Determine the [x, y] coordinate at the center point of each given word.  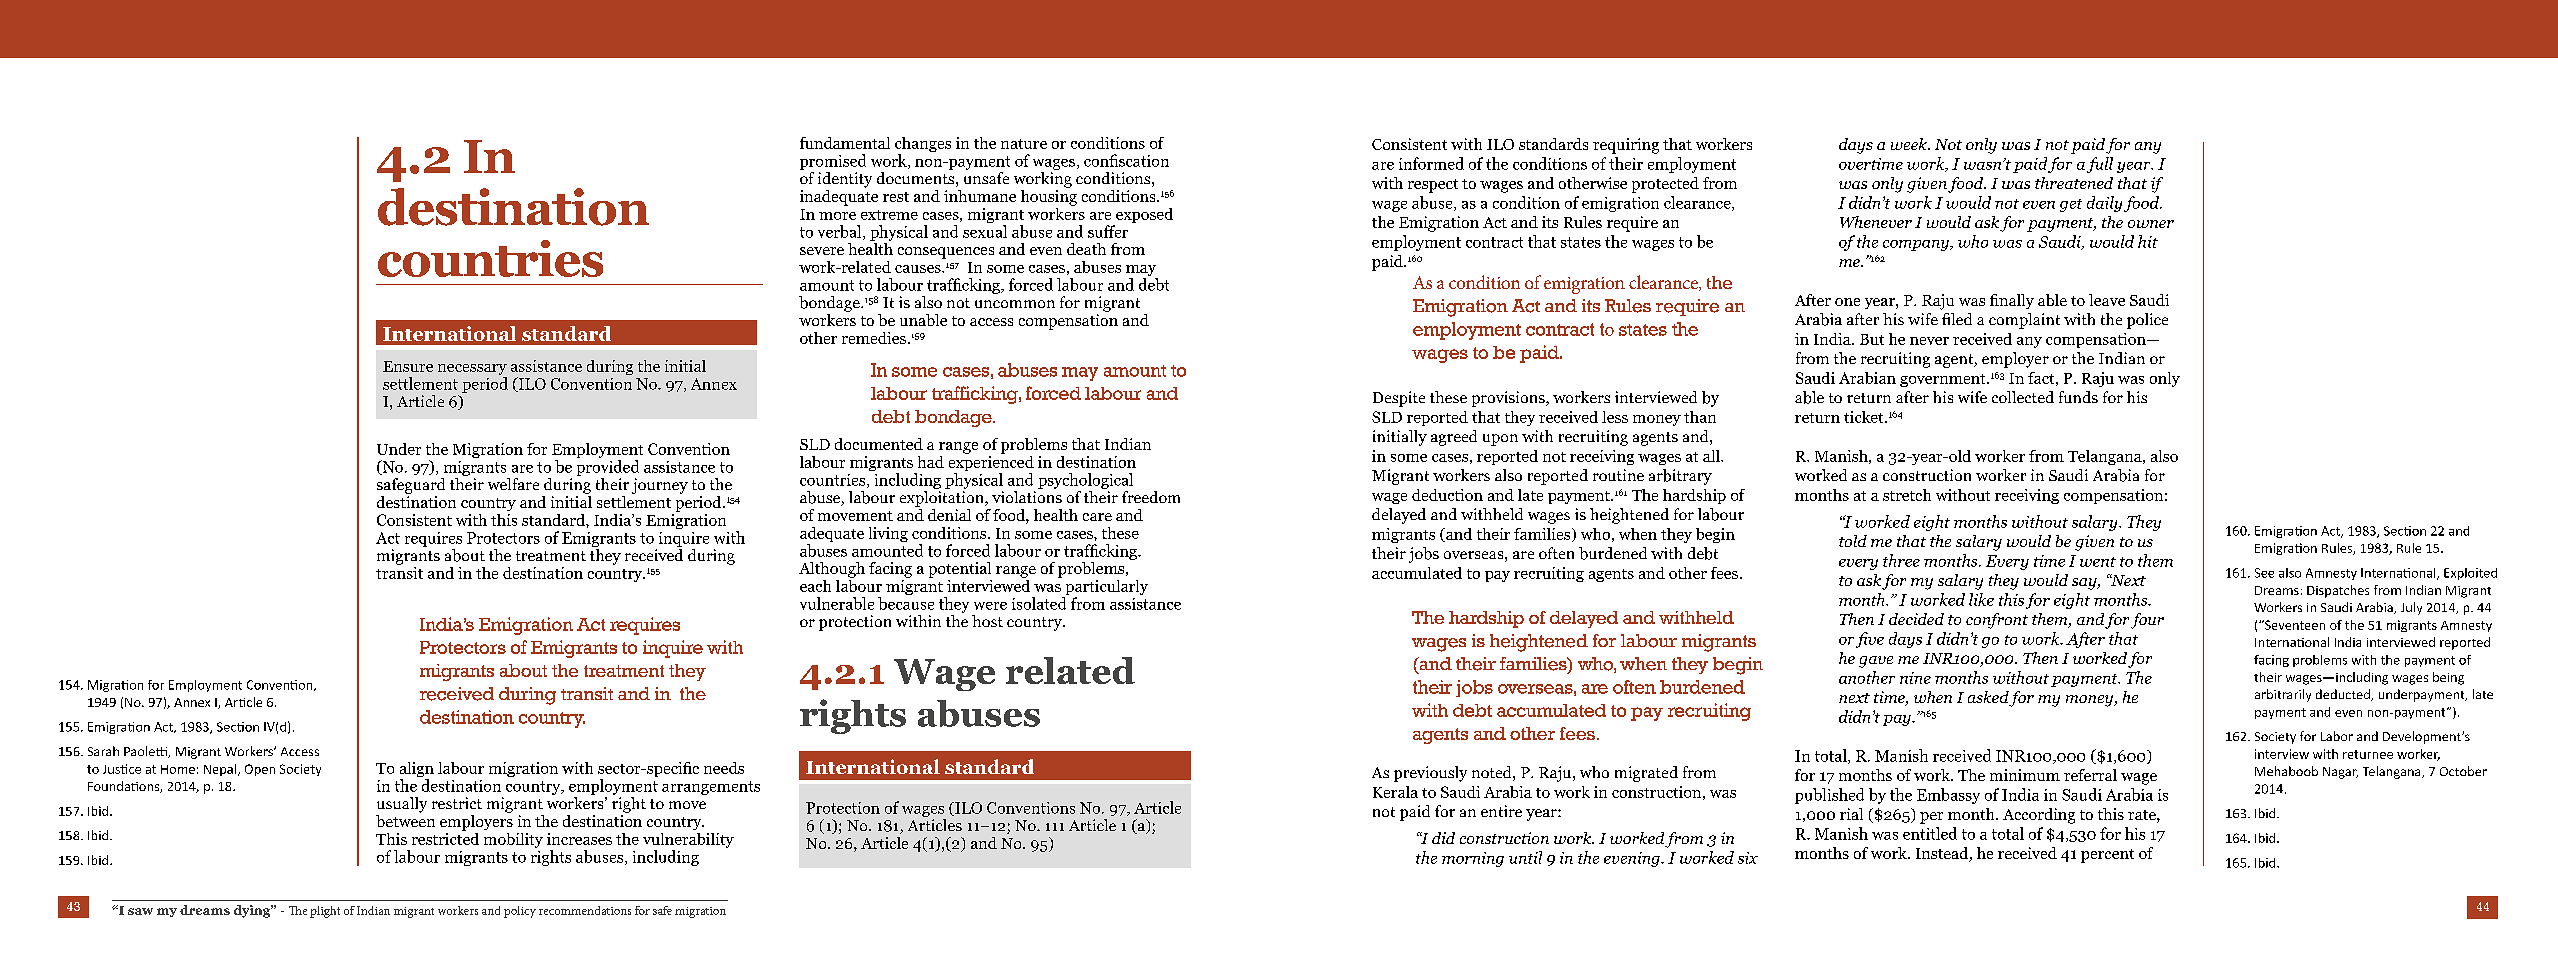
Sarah [103, 751]
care [1097, 517]
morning [1473, 859]
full [2100, 165]
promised [833, 162]
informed [1431, 163]
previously [1430, 774]
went [2098, 562]
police [2147, 321]
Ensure [408, 366]
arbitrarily [2283, 695]
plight [325, 912]
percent [2107, 856]
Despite [1399, 399]
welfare [513, 484]
